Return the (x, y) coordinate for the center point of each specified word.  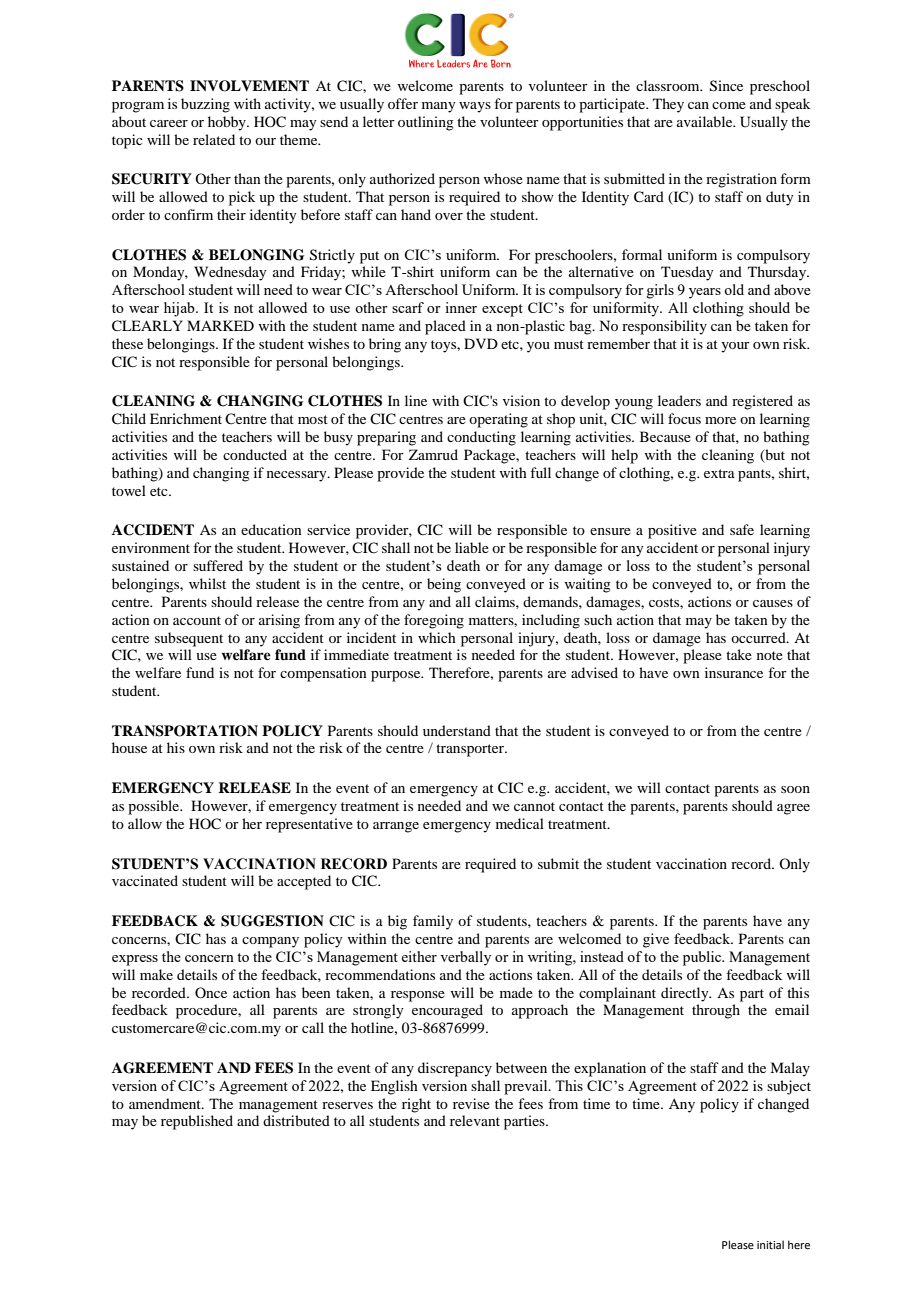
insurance (734, 672)
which (437, 637)
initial (770, 1244)
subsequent (189, 639)
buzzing (205, 105)
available (706, 121)
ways (475, 107)
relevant (475, 1120)
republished (197, 1122)
